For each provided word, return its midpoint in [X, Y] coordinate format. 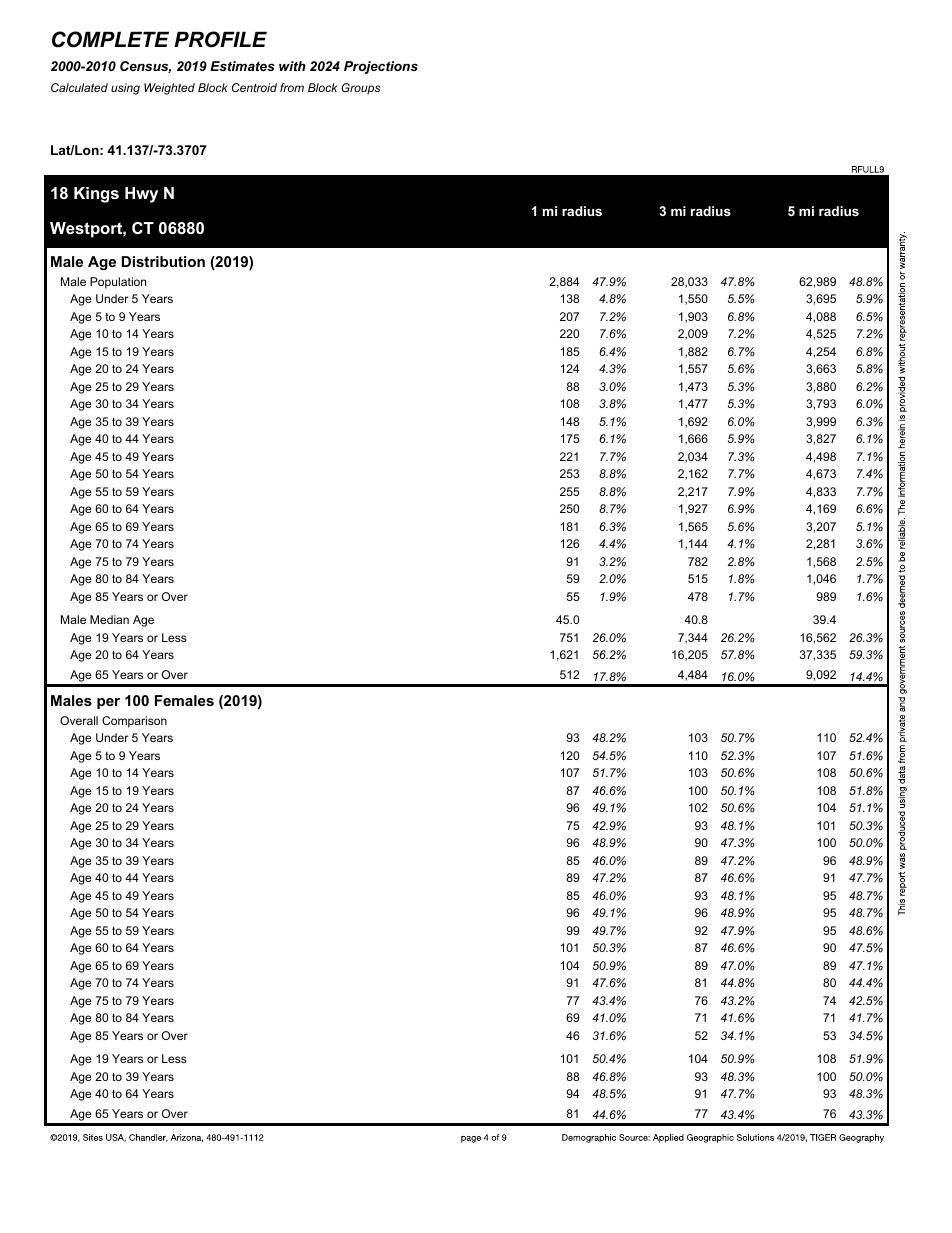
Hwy [141, 195]
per [108, 703]
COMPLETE [110, 39]
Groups [360, 89]
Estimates [242, 66]
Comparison [134, 722]
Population [118, 283]
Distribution [163, 261]
